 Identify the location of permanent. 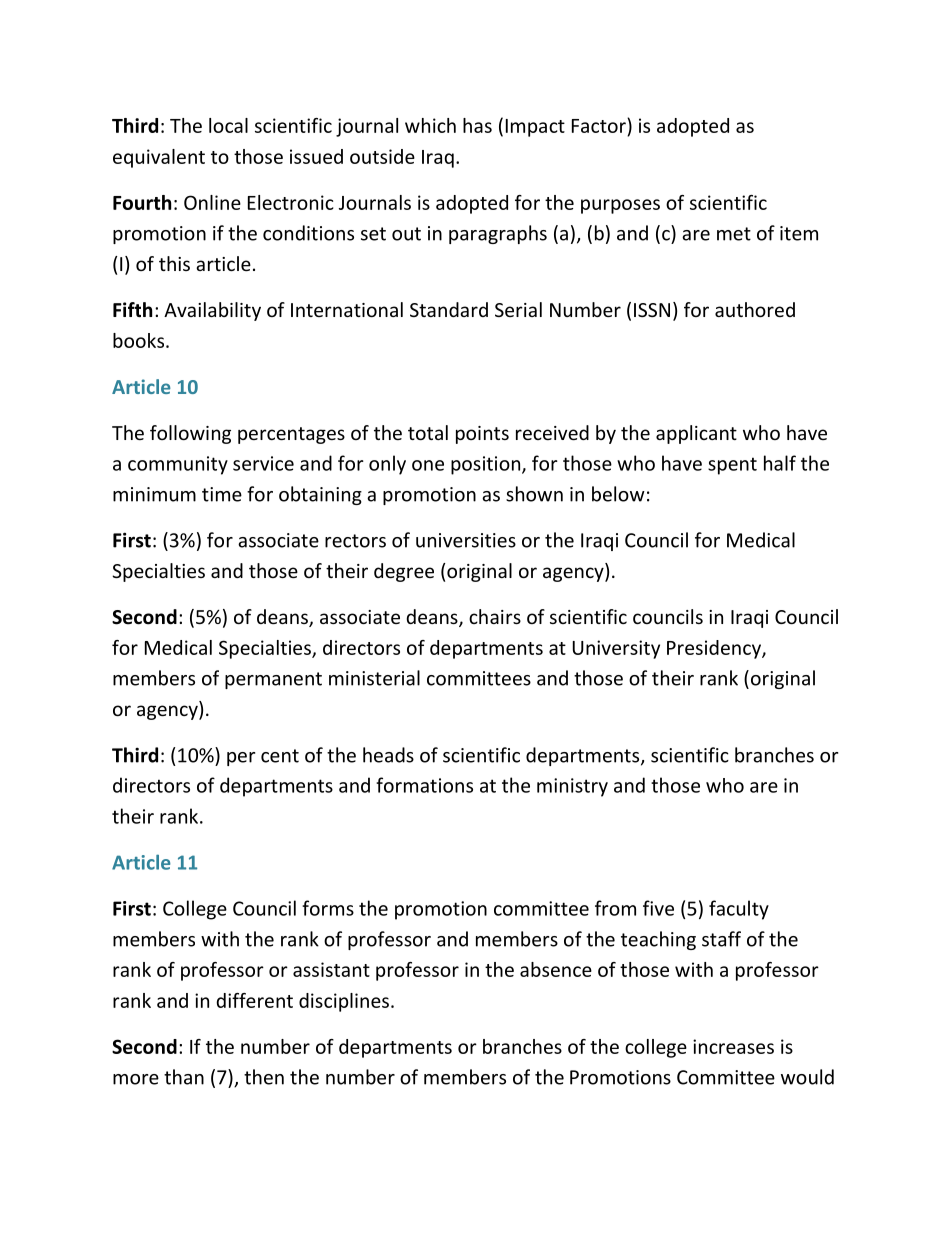
(273, 680).
